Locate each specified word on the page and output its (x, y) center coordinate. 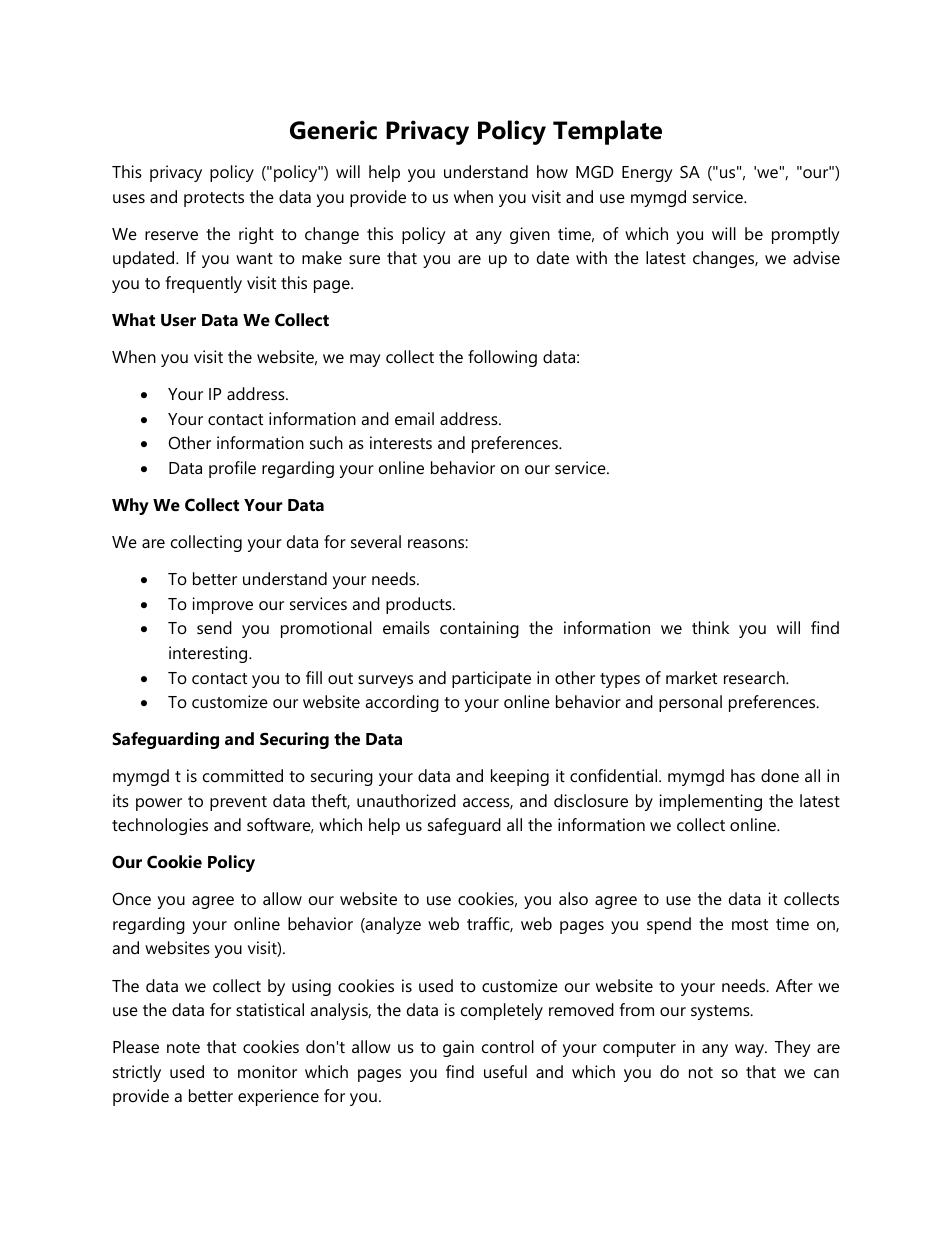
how (552, 171)
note (183, 1047)
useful (505, 1071)
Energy (647, 174)
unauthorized (406, 800)
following (502, 358)
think (710, 627)
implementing (711, 802)
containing (479, 629)
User (178, 320)
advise (816, 257)
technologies (160, 826)
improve (223, 605)
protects (214, 199)
